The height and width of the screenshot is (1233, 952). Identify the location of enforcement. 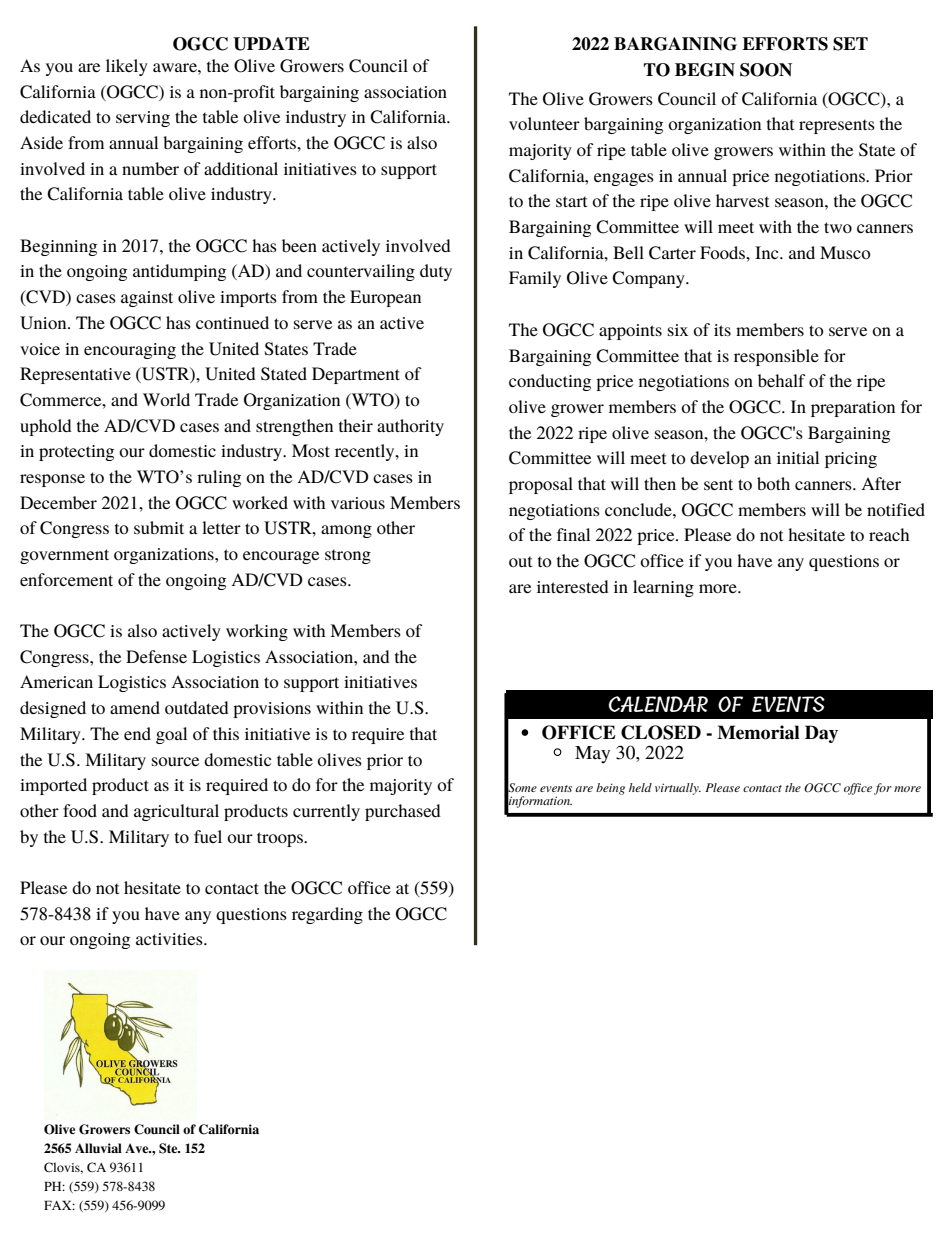
(66, 579).
